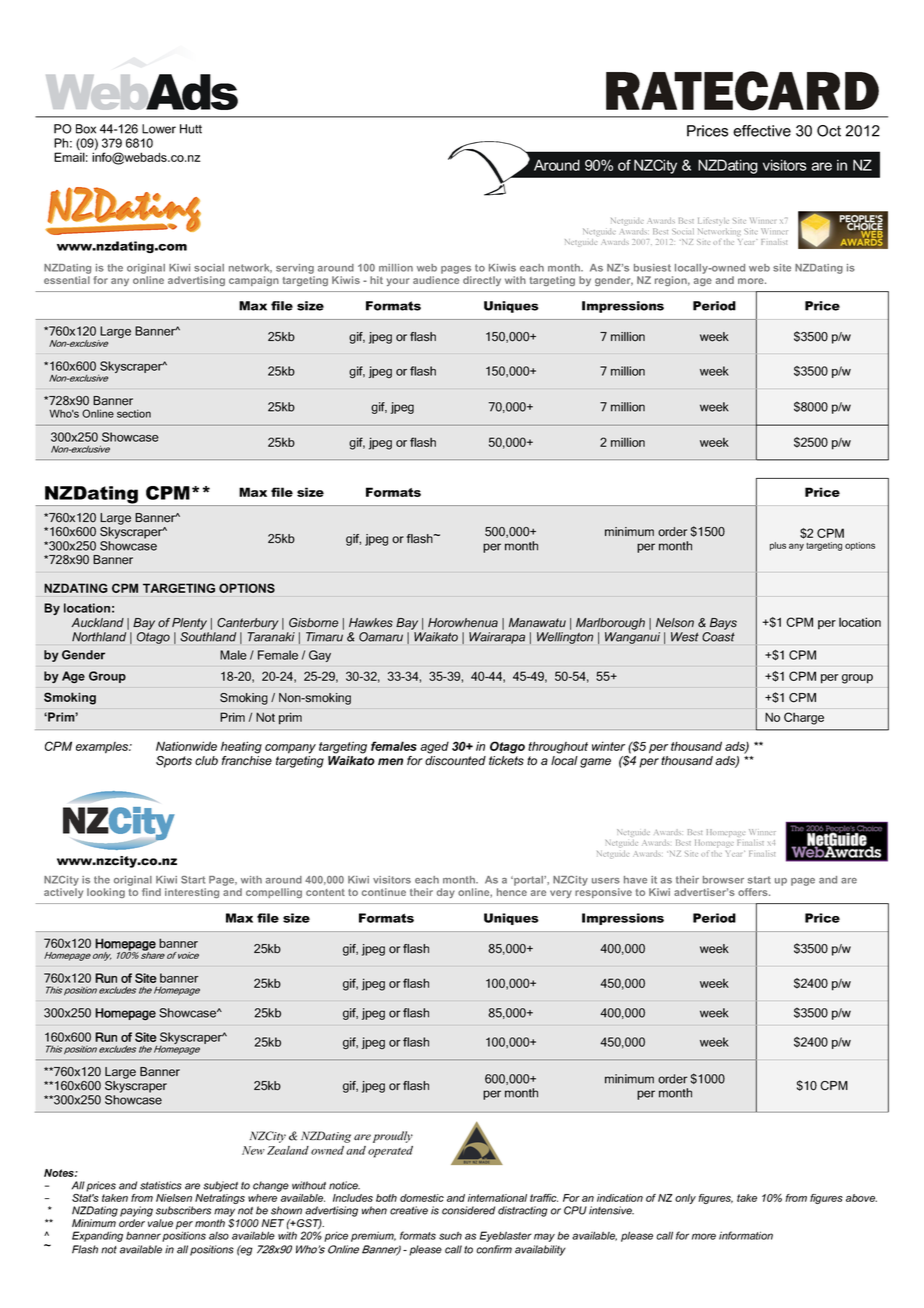 Image resolution: width=924 pixels, height=1308 pixels. What do you see at coordinates (723, 880) in the screenshot?
I see `browser` at bounding box center [723, 880].
